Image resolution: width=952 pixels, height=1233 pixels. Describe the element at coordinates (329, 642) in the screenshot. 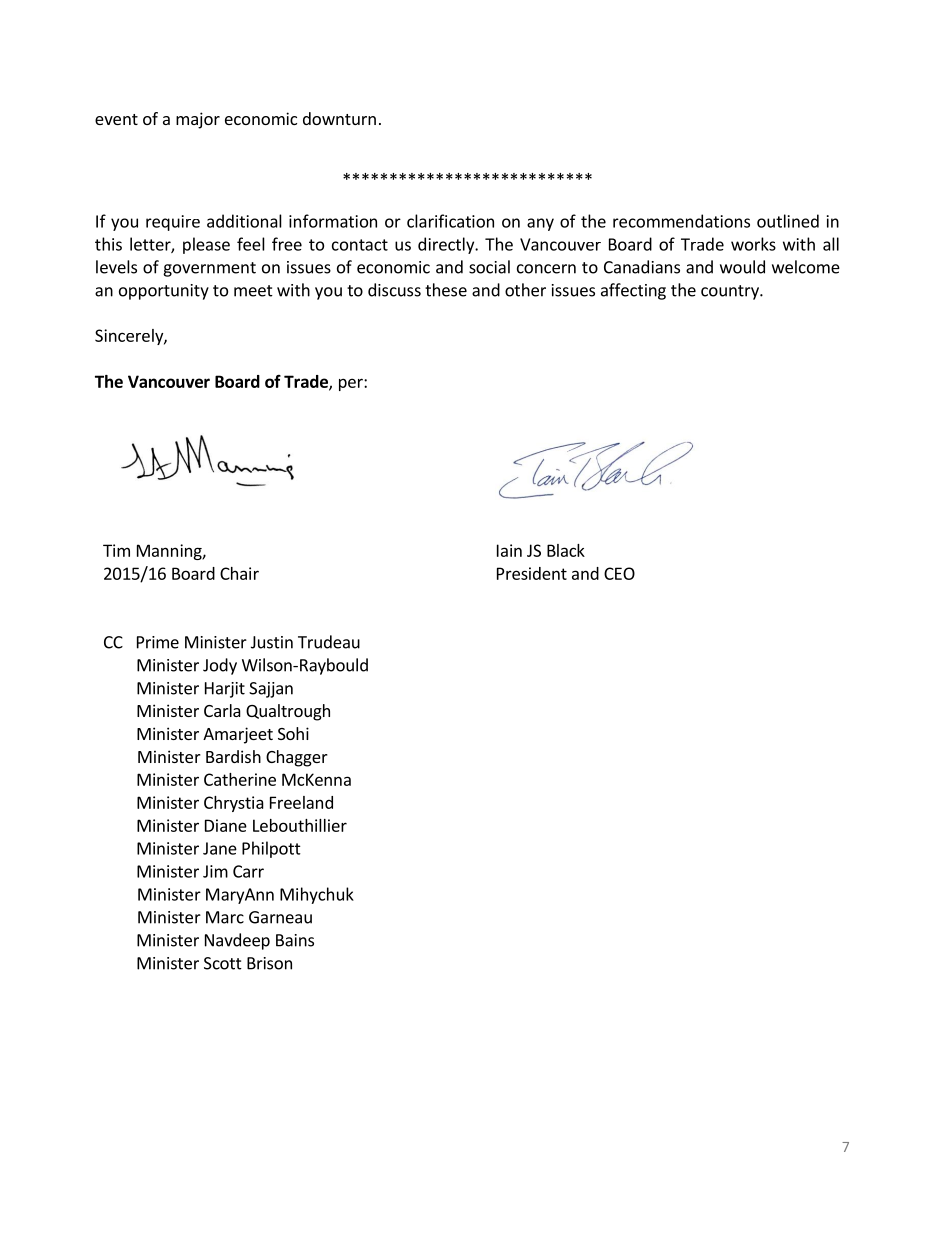

I see `Trudeau` at that location.
